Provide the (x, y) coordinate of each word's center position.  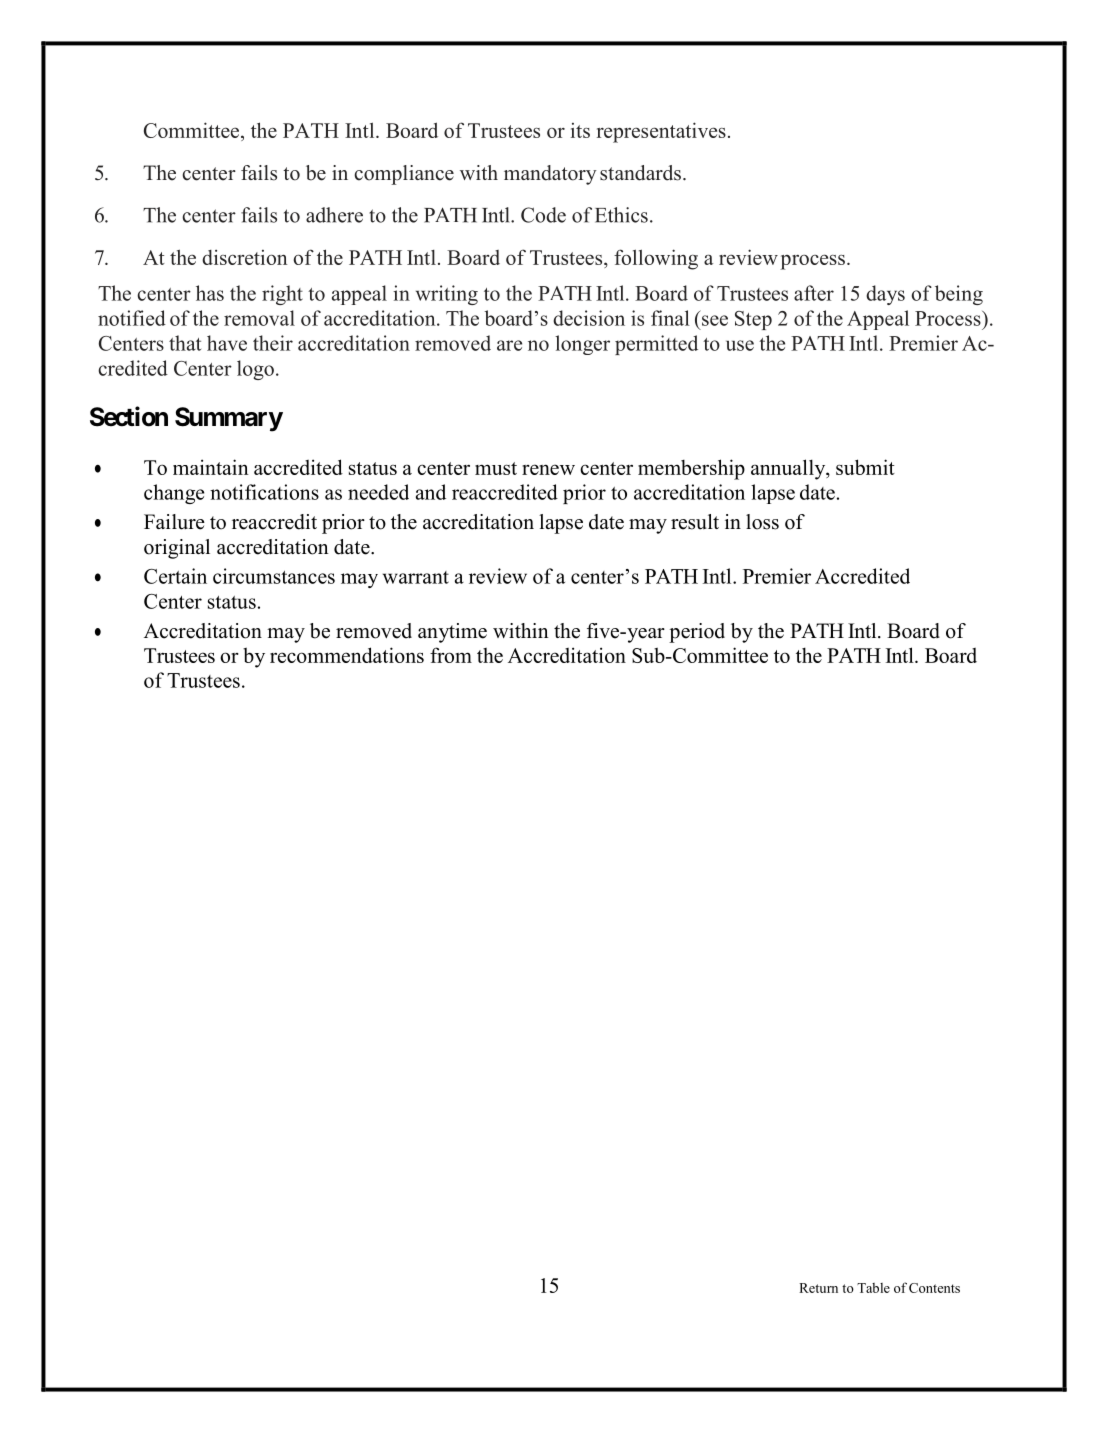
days (885, 295)
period (697, 633)
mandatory (550, 175)
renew (548, 469)
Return (818, 1288)
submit (865, 467)
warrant (416, 577)
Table (873, 1288)
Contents (934, 1288)
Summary (229, 419)
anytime (452, 633)
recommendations (347, 655)
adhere (334, 215)
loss (762, 522)
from (451, 655)
